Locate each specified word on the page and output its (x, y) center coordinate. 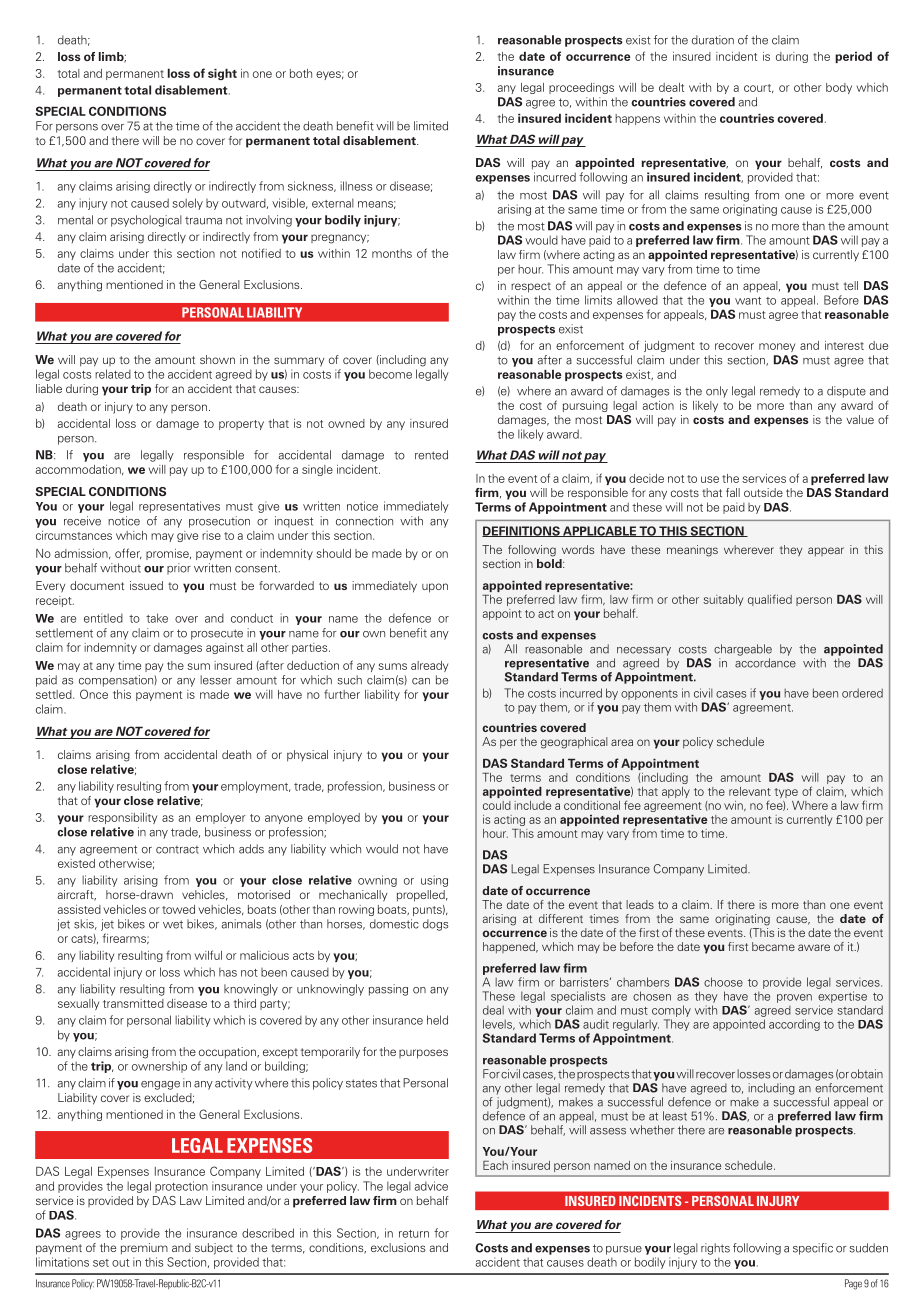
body (839, 88)
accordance (765, 663)
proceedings (581, 88)
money (777, 347)
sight (222, 74)
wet (173, 924)
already (429, 666)
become (390, 374)
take (157, 618)
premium (144, 1249)
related (113, 374)
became (773, 946)
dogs (436, 925)
